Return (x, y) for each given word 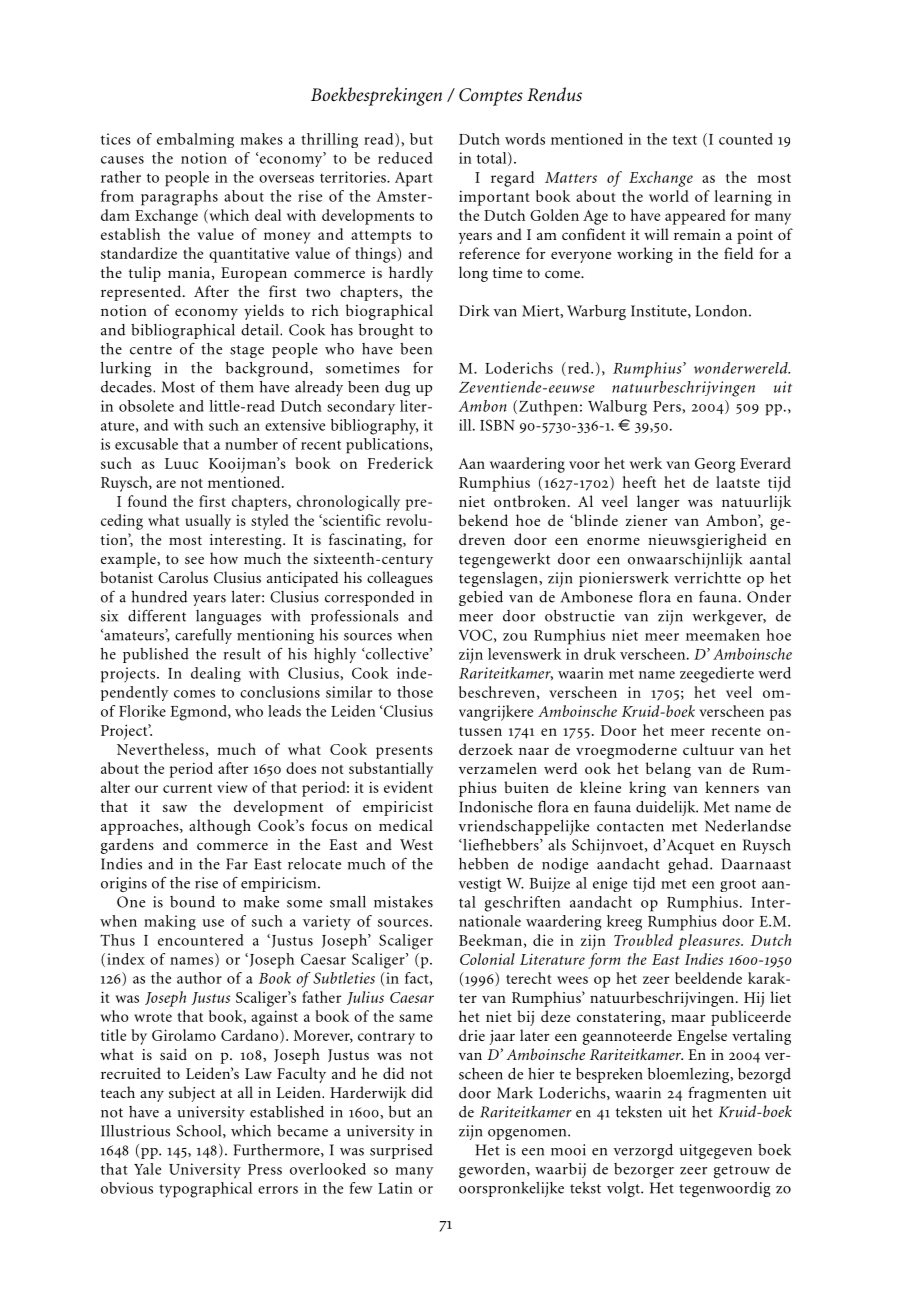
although (220, 827)
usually (208, 522)
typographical (205, 1190)
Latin (395, 1188)
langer (658, 503)
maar (688, 1018)
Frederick (400, 463)
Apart (414, 179)
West (416, 844)
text (685, 140)
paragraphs (179, 198)
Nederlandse (748, 826)
